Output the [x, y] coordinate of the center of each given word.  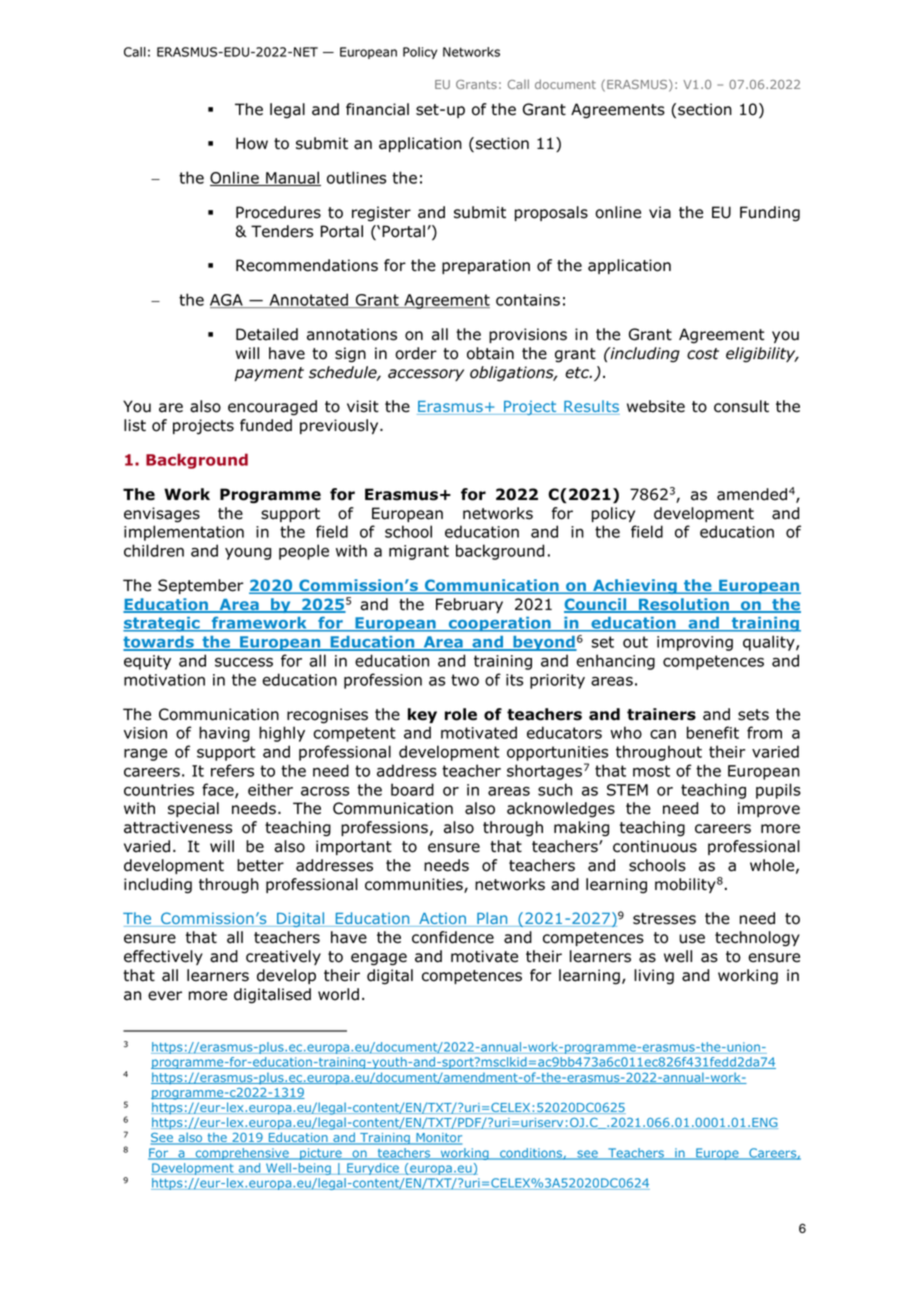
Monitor [438, 1139]
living [654, 977]
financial [377, 109]
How [252, 143]
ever [165, 996]
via [660, 212]
